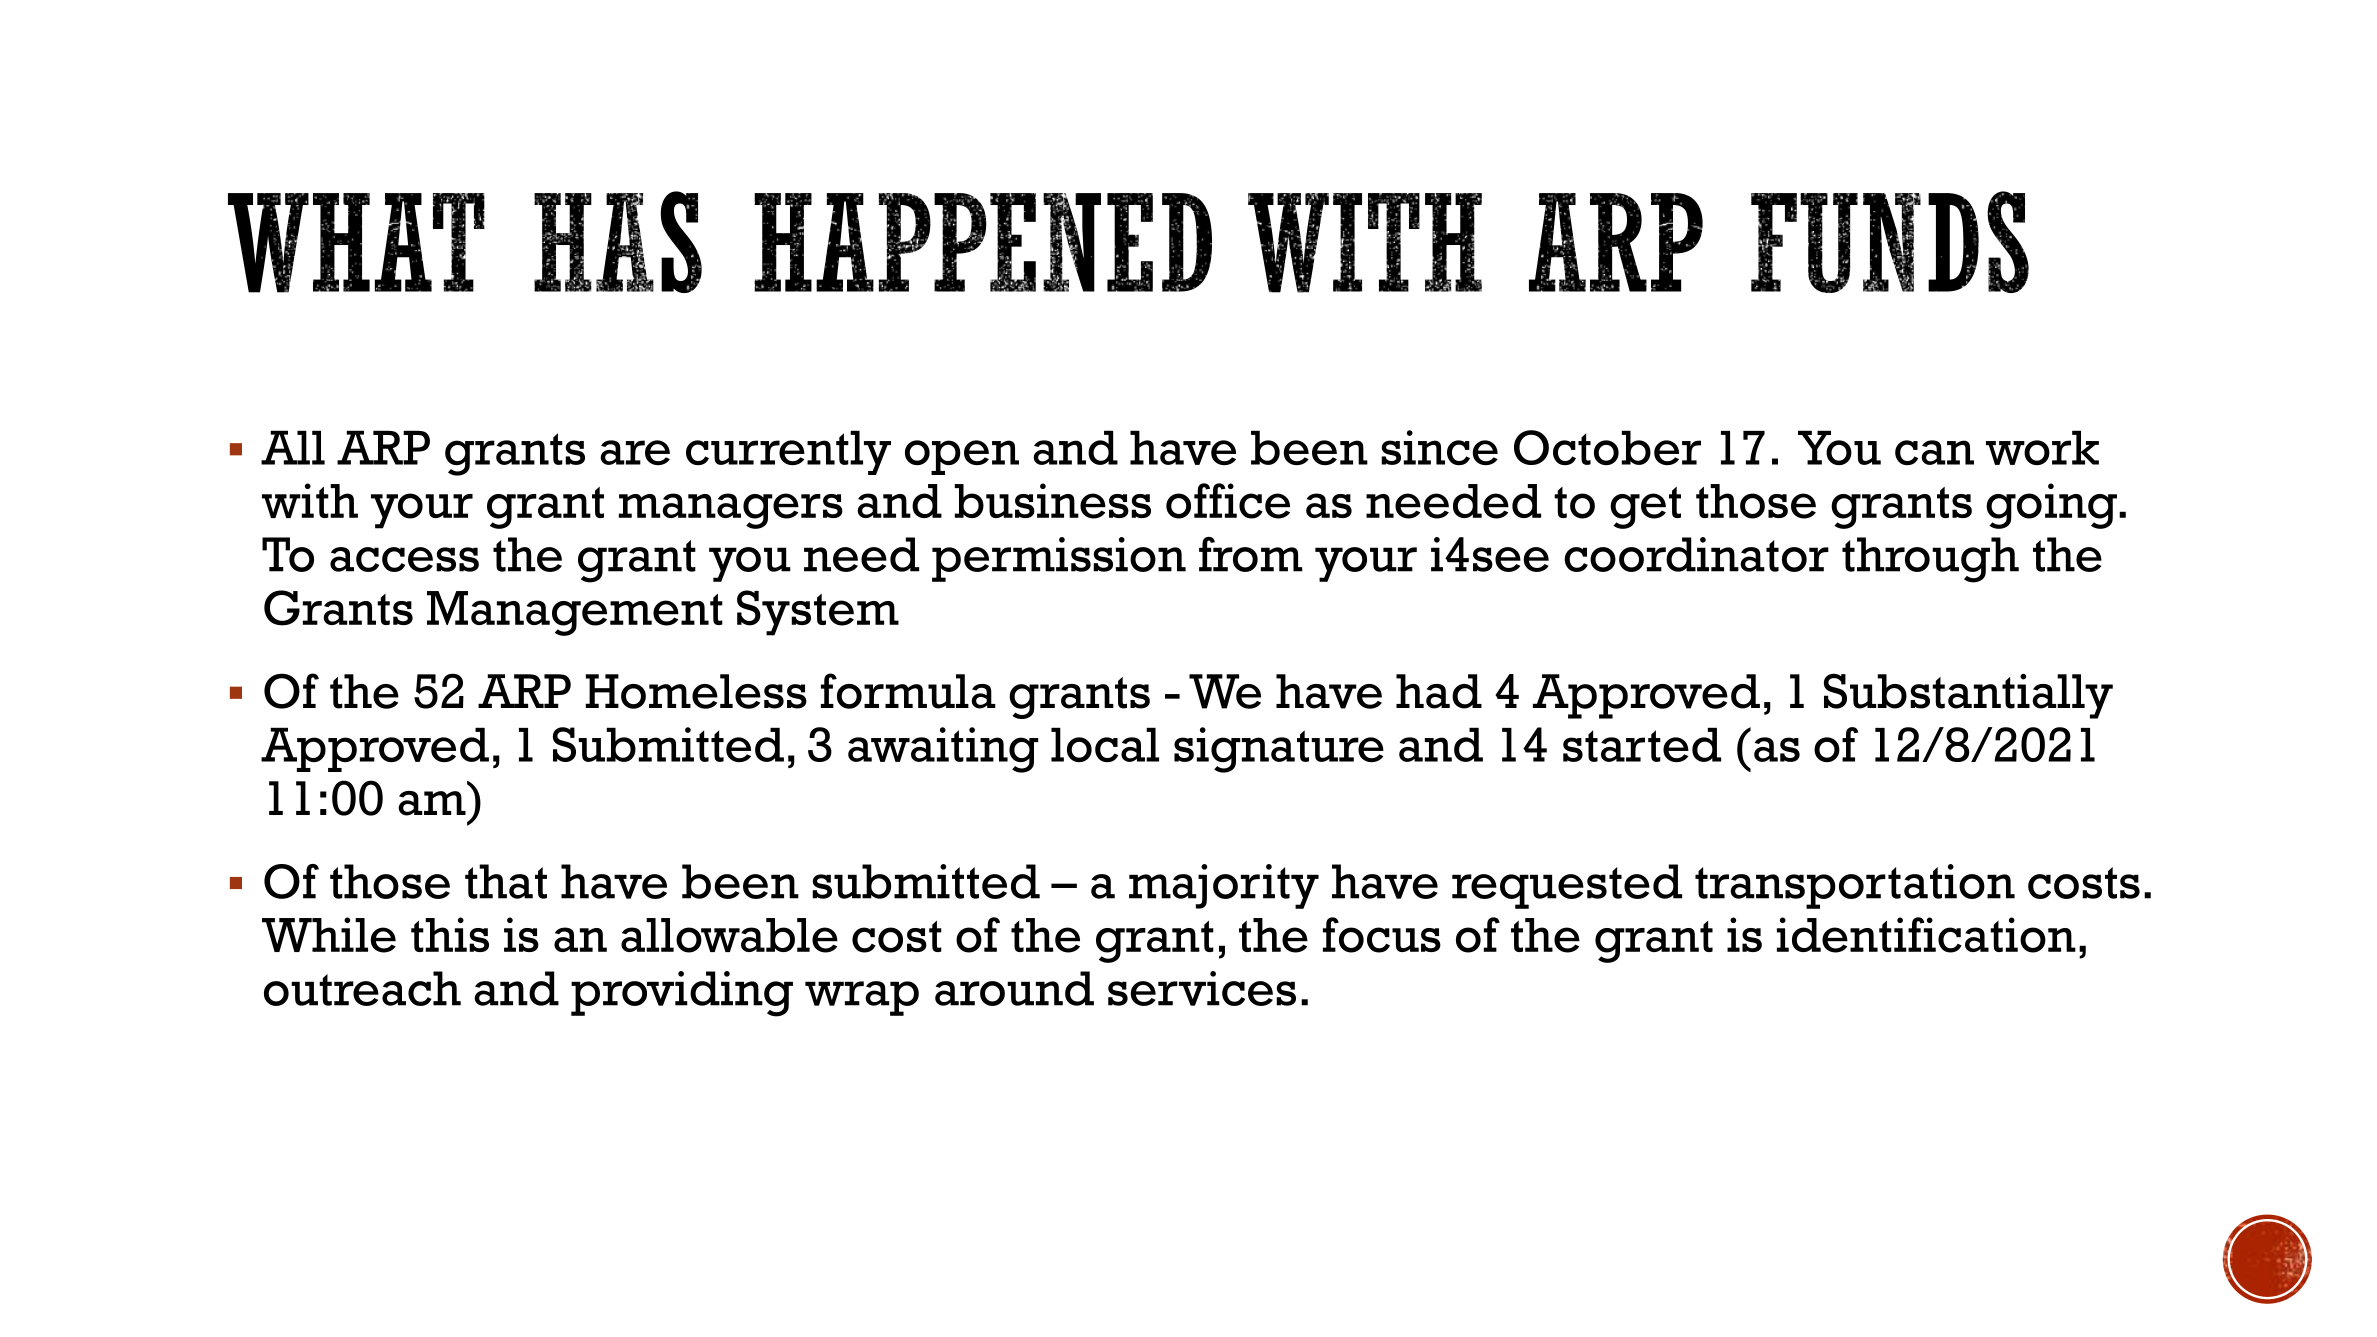 The width and height of the image is (2377, 1337). I want to click on signature, so click(1279, 750).
